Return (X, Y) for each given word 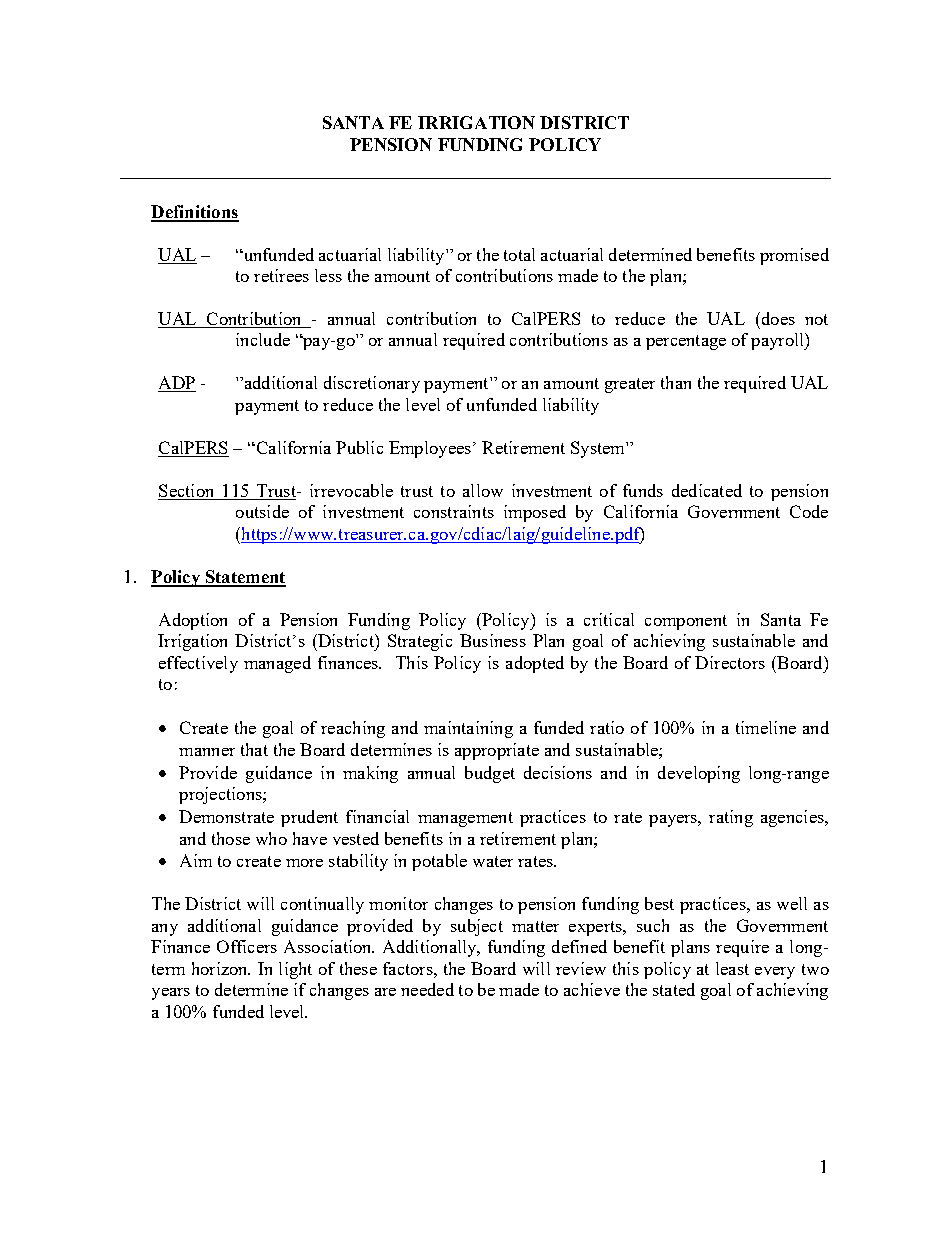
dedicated (707, 490)
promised (794, 256)
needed (427, 989)
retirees (281, 275)
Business (493, 640)
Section (187, 492)
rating (731, 818)
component (686, 622)
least (732, 968)
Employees (430, 449)
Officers (247, 946)
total (519, 254)
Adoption (193, 621)
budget (490, 774)
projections (221, 795)
